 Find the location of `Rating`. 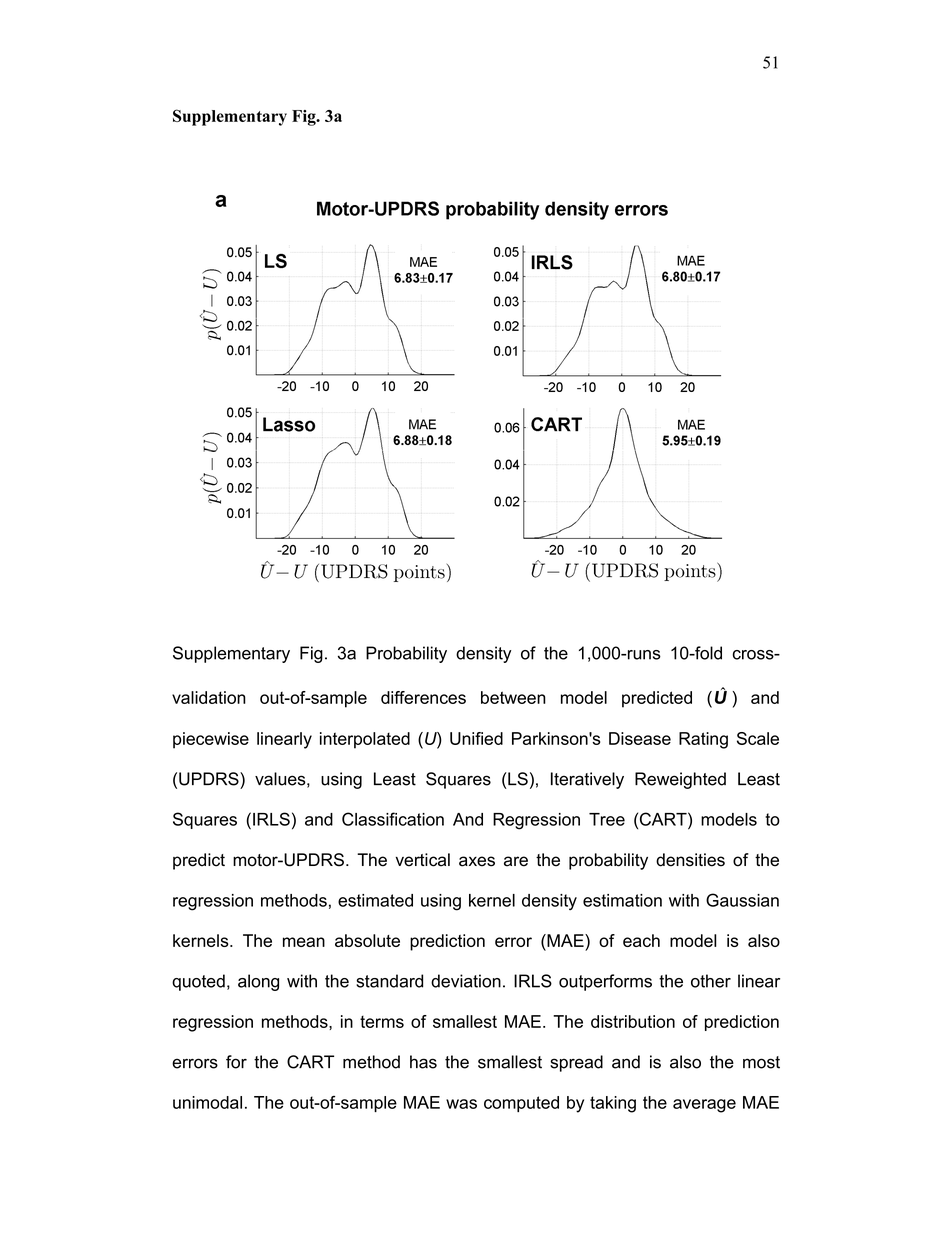

Rating is located at coordinates (703, 740).
